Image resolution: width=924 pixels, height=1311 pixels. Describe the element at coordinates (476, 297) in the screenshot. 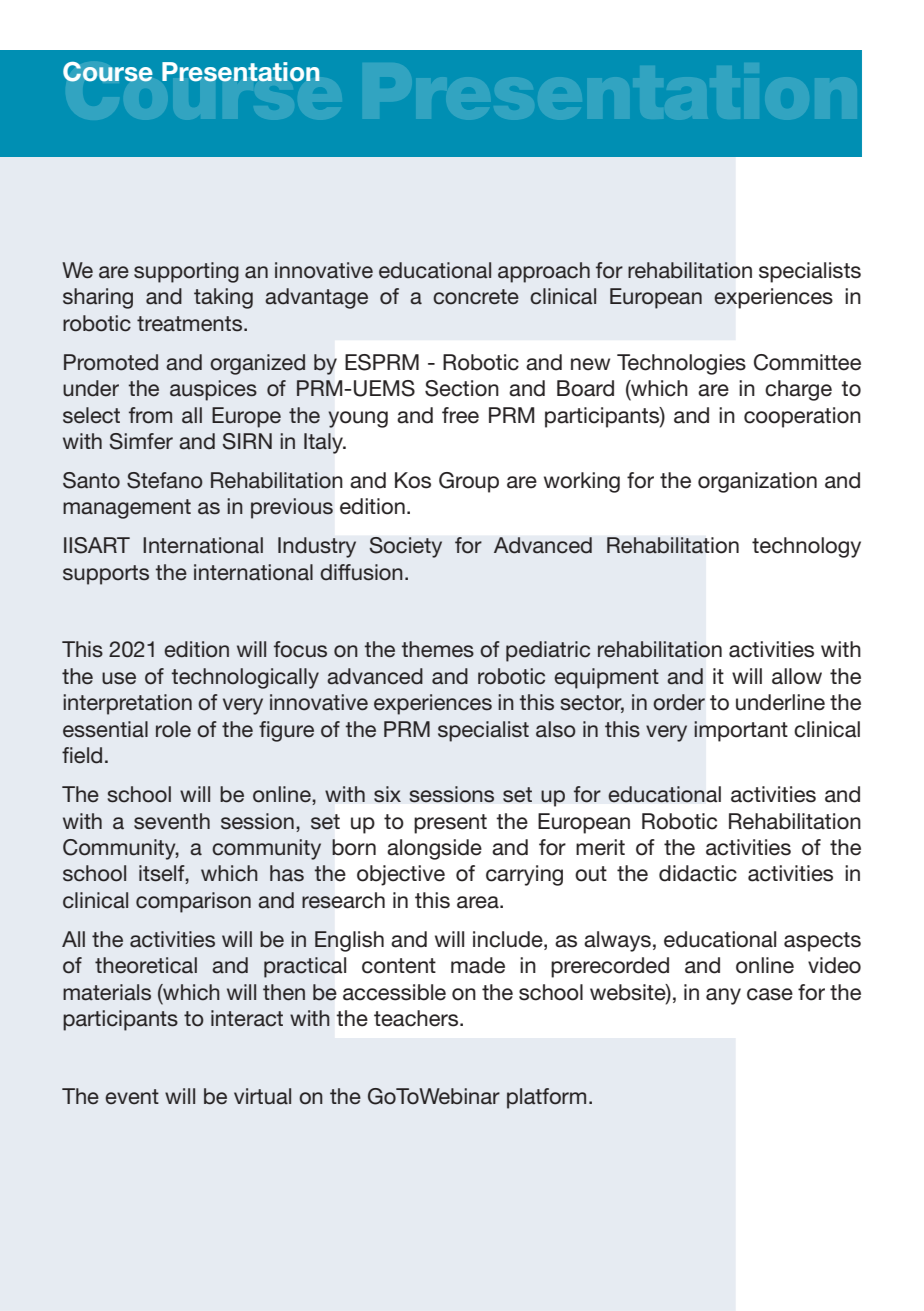

I see `concrete` at that location.
